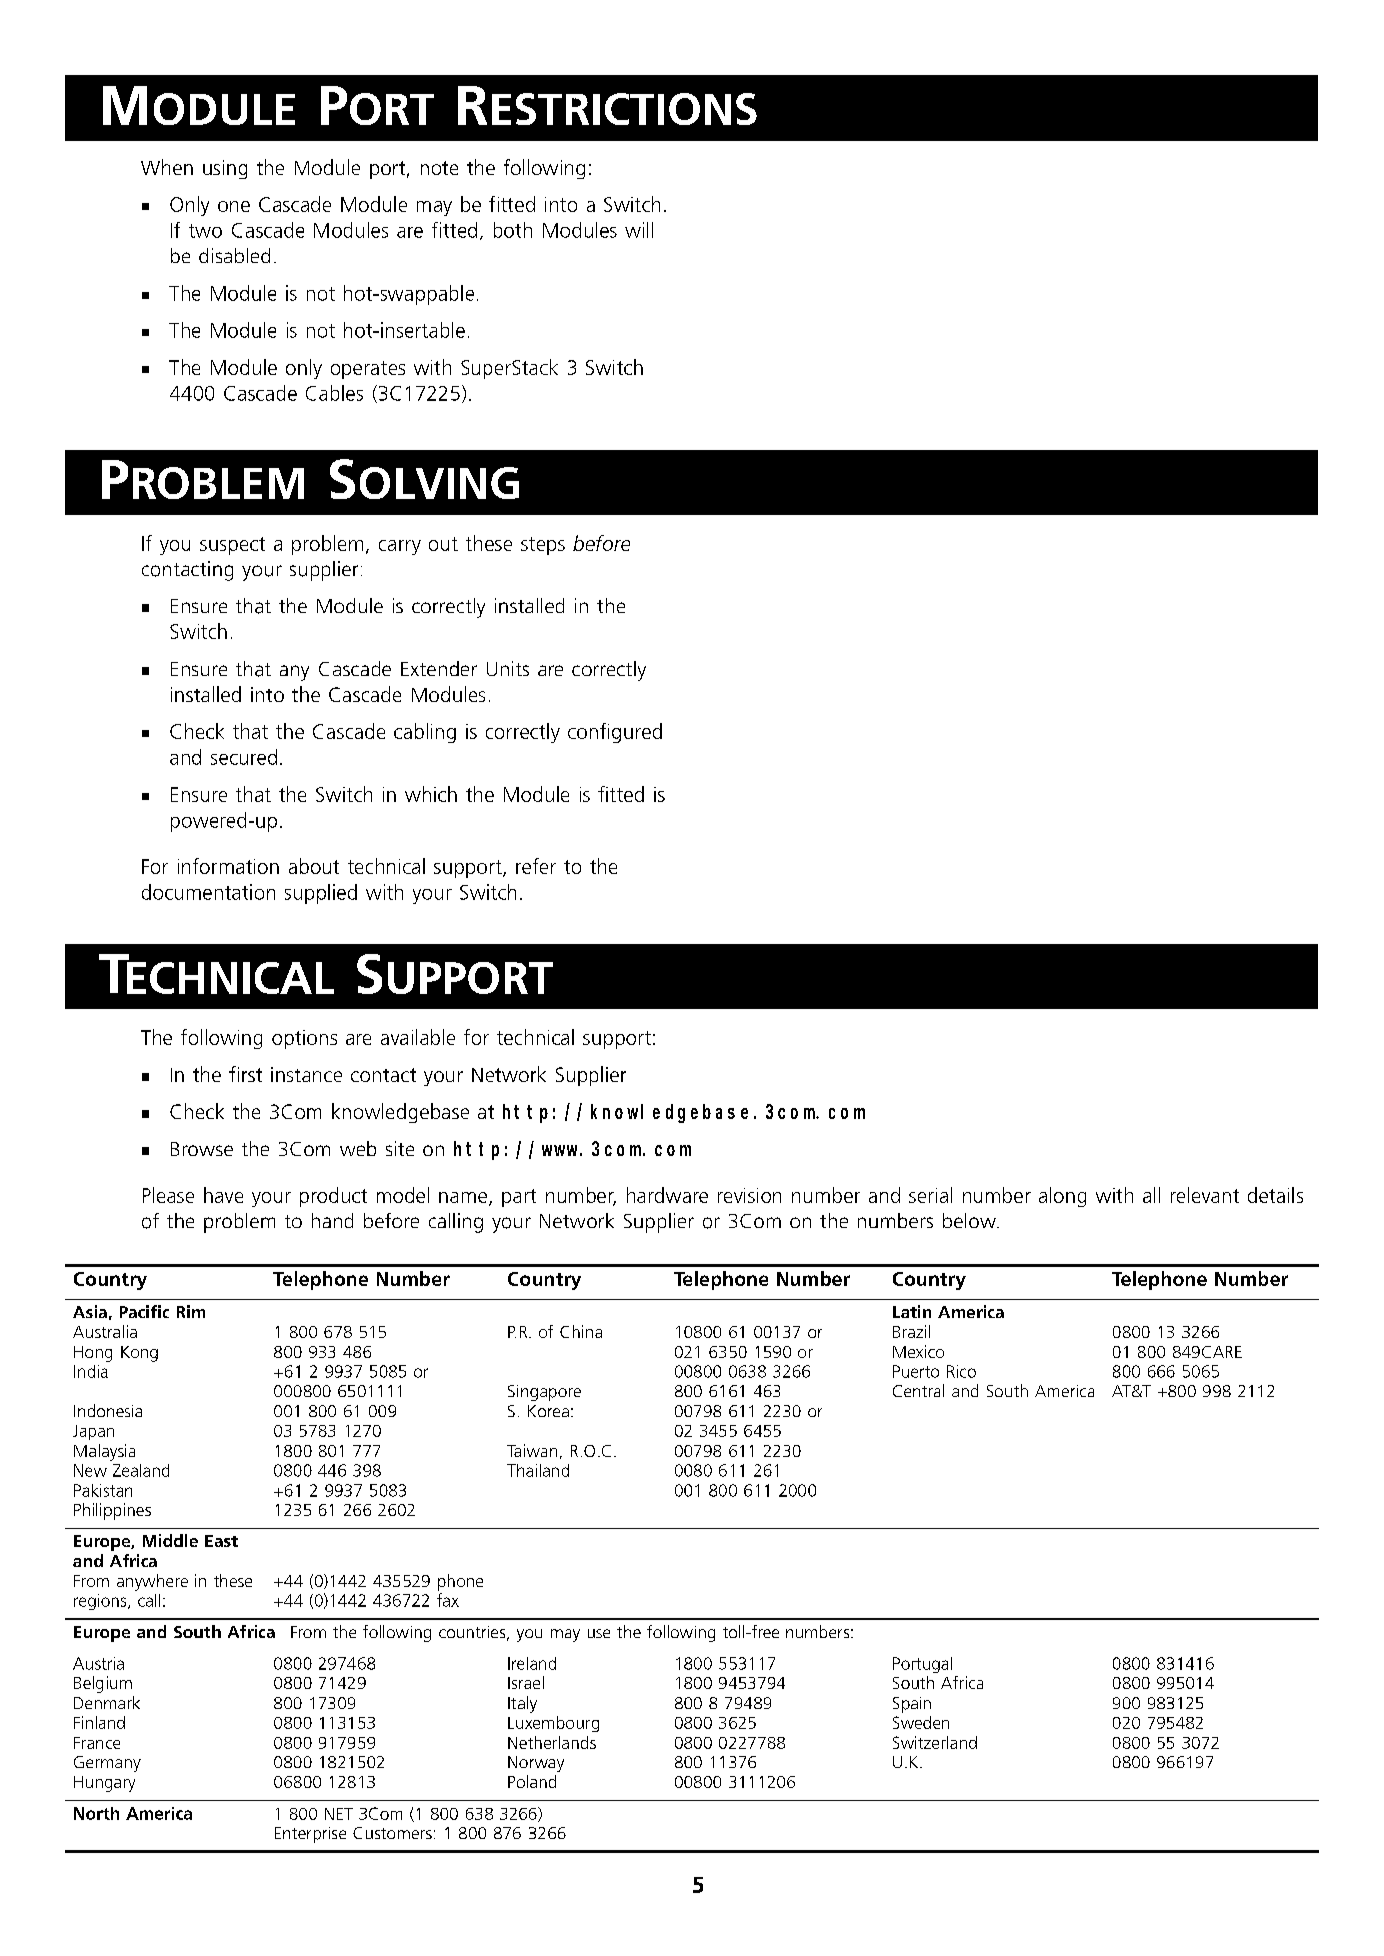 The height and width of the screenshot is (1956, 1384). Describe the element at coordinates (536, 866) in the screenshot. I see `refer` at that location.
